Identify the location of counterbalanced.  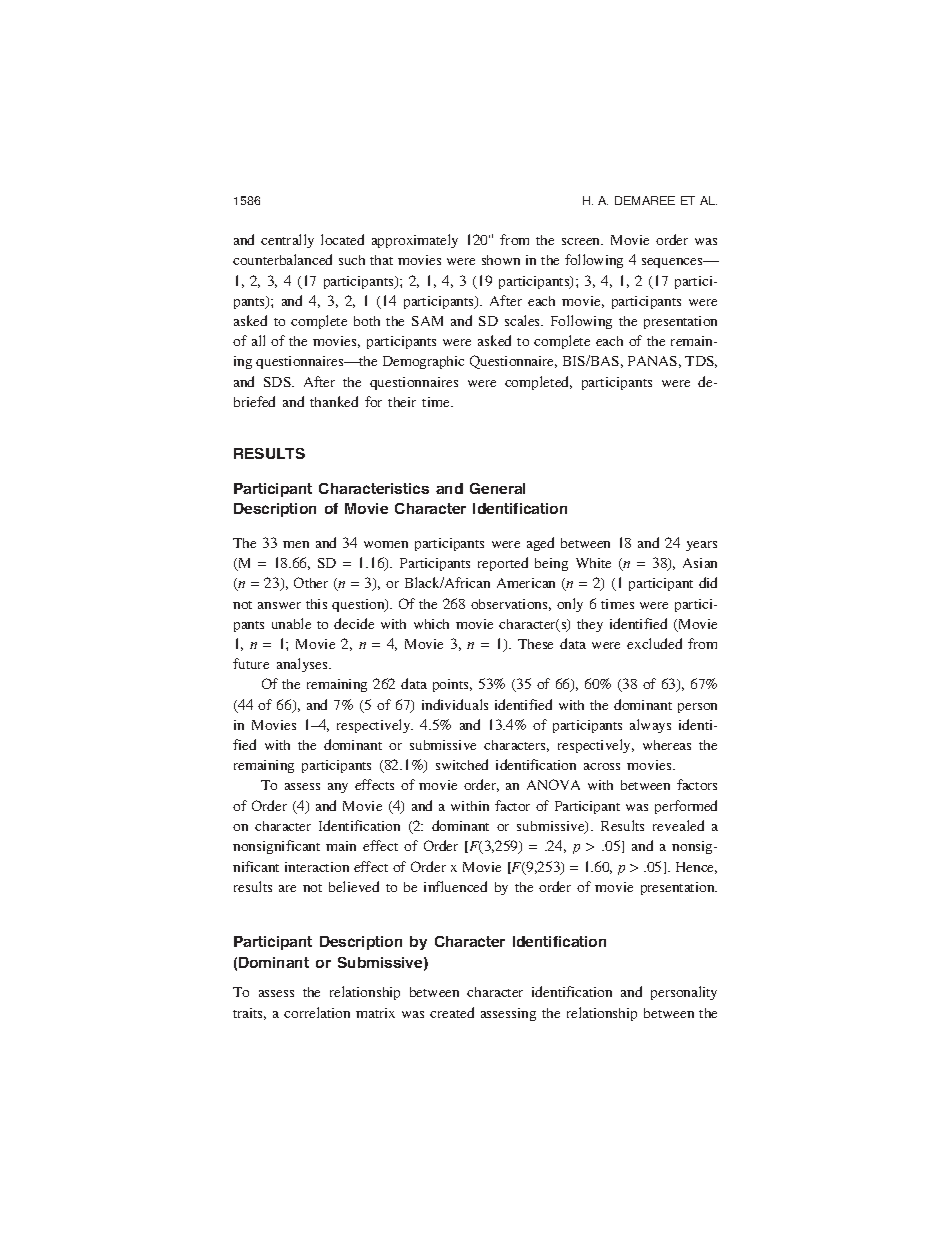
(282, 259).
